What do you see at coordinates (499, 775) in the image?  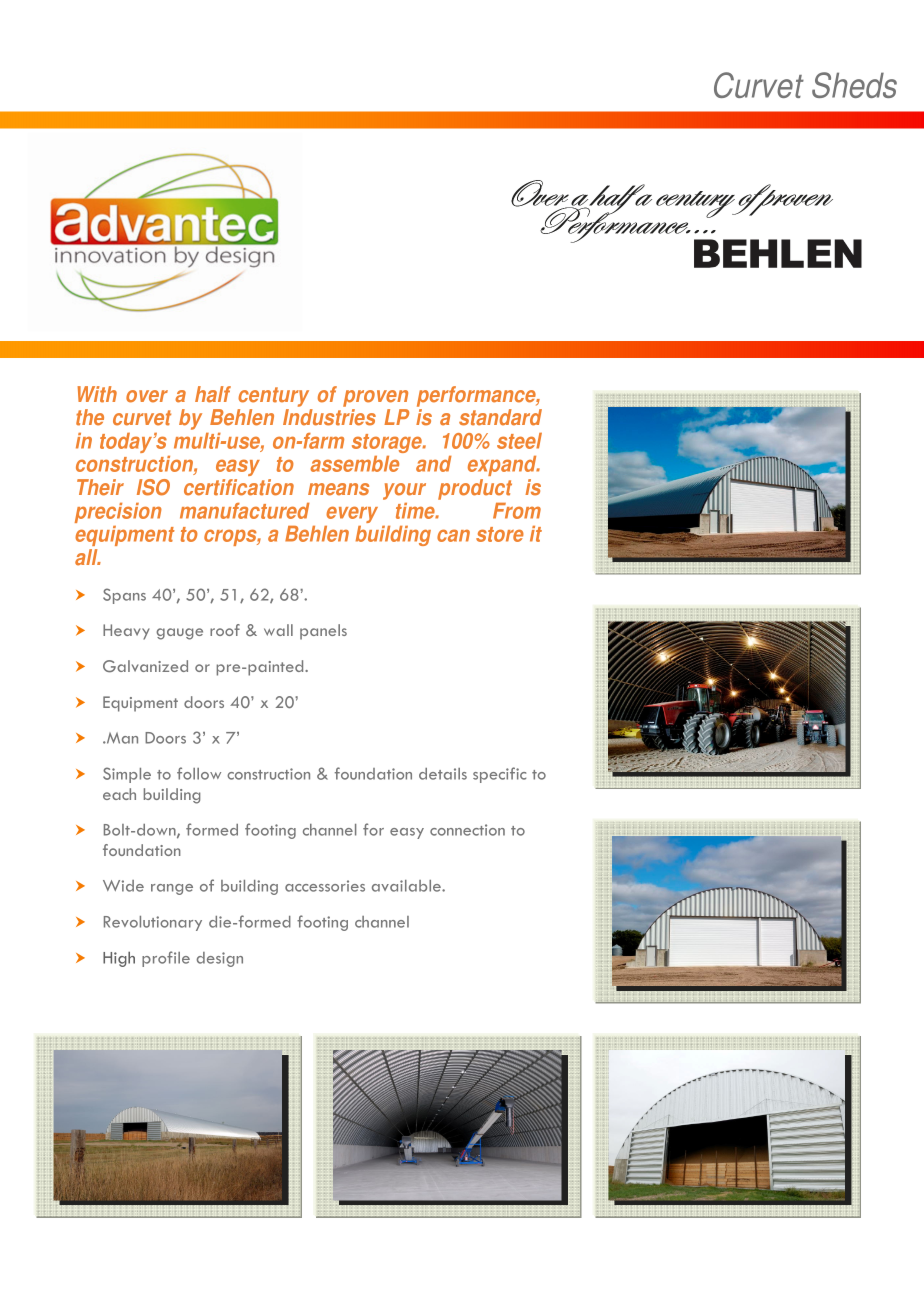 I see `specific` at bounding box center [499, 775].
